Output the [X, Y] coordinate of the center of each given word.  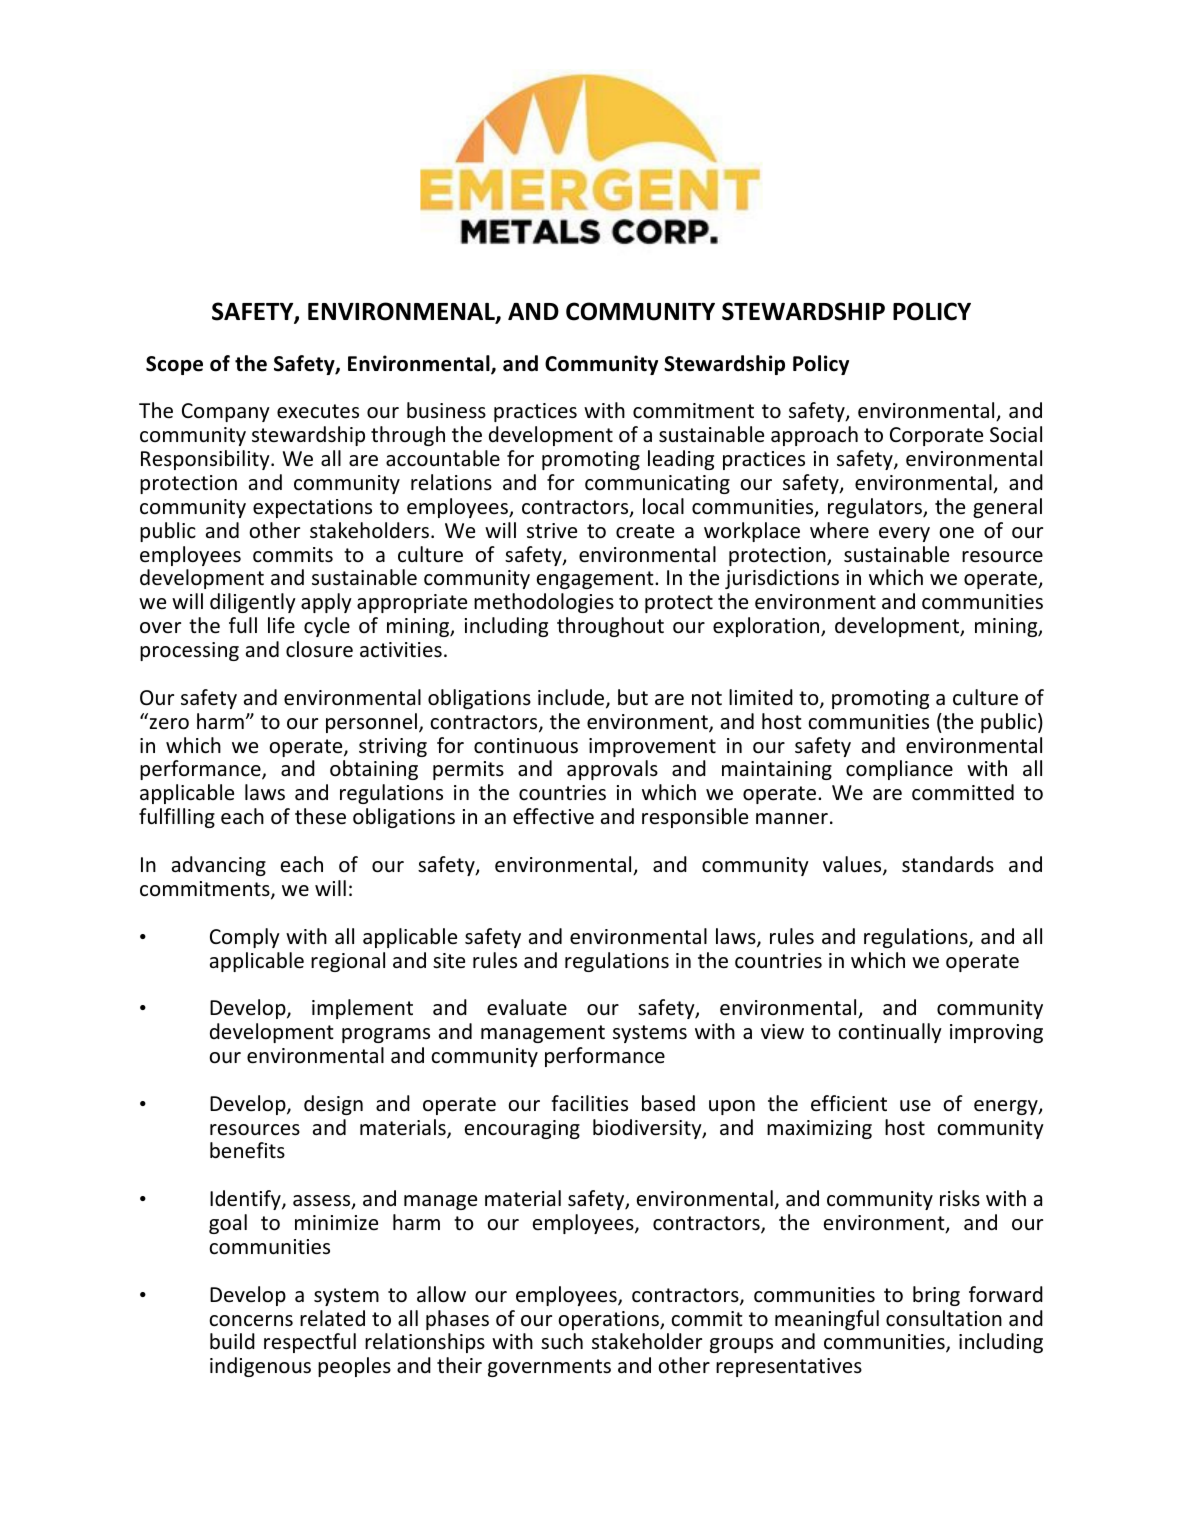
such [562, 1341]
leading [681, 460]
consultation [944, 1318]
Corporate [936, 436]
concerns [251, 1321]
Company [226, 412]
